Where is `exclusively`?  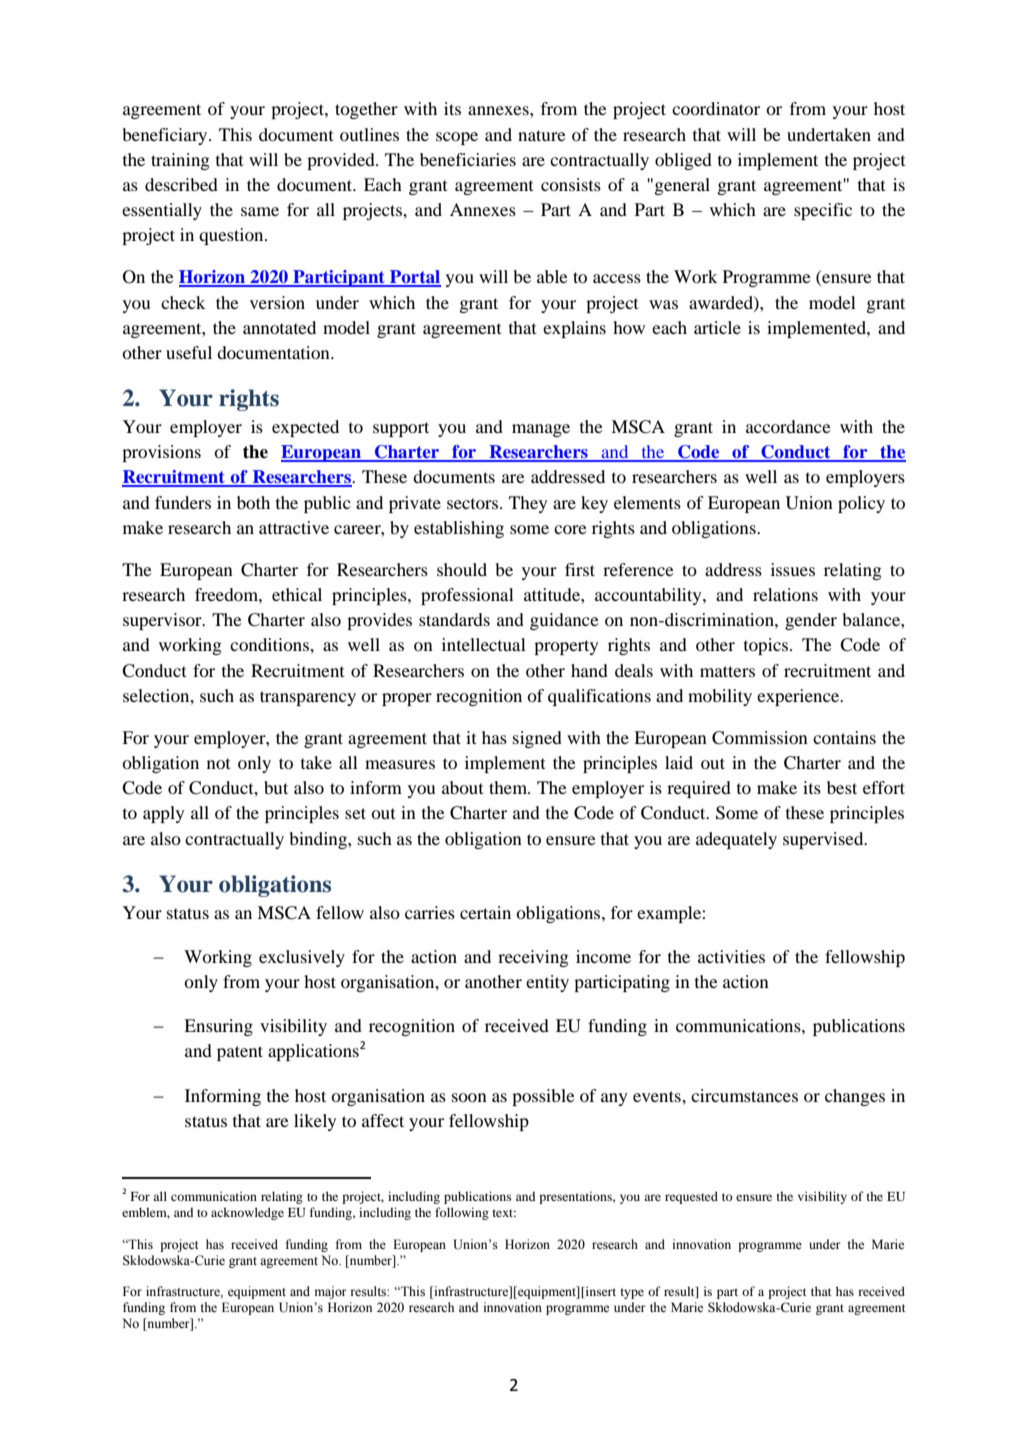 exclusively is located at coordinates (302, 958).
